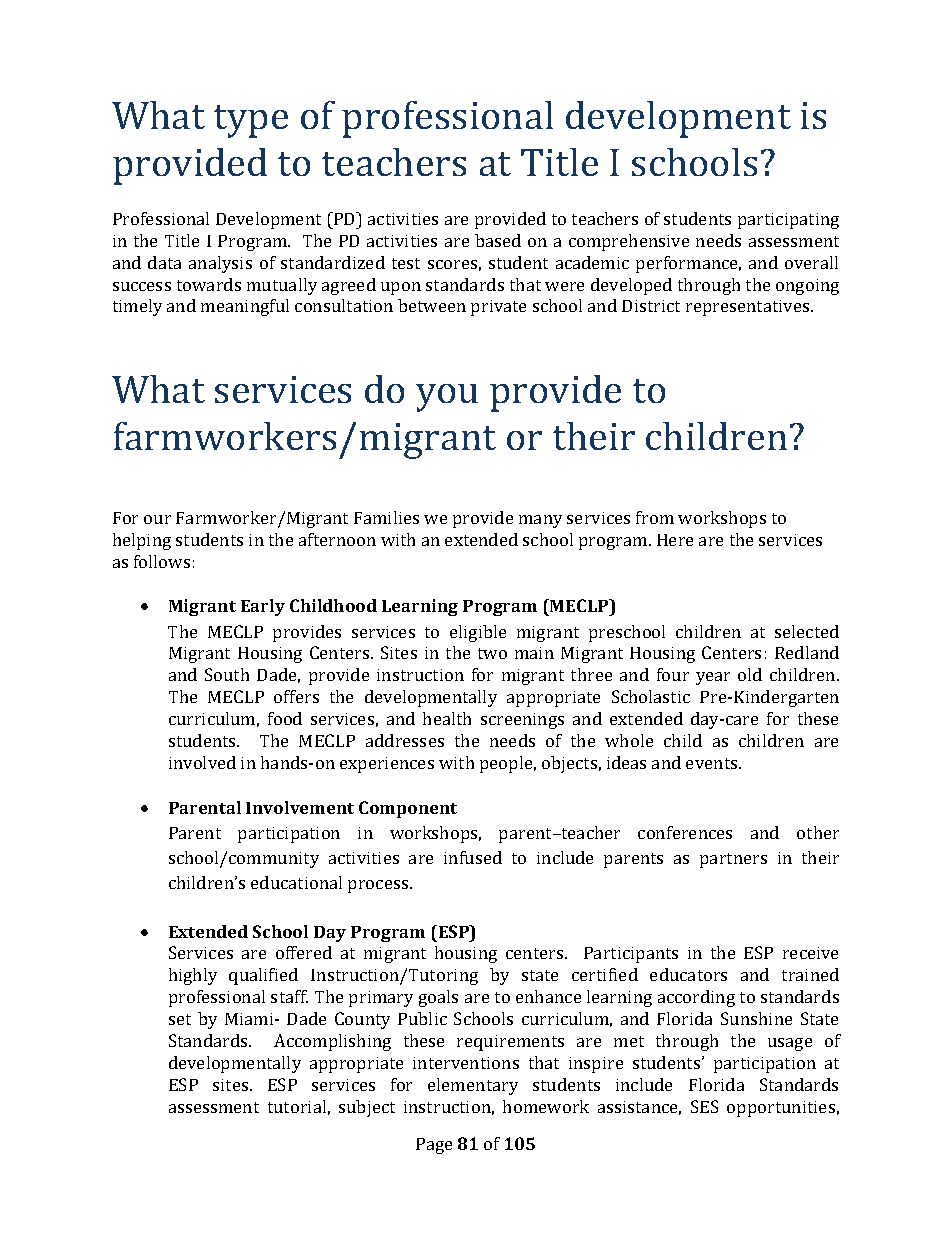  What do you see at coordinates (447, 398) in the screenshot?
I see `you` at bounding box center [447, 398].
